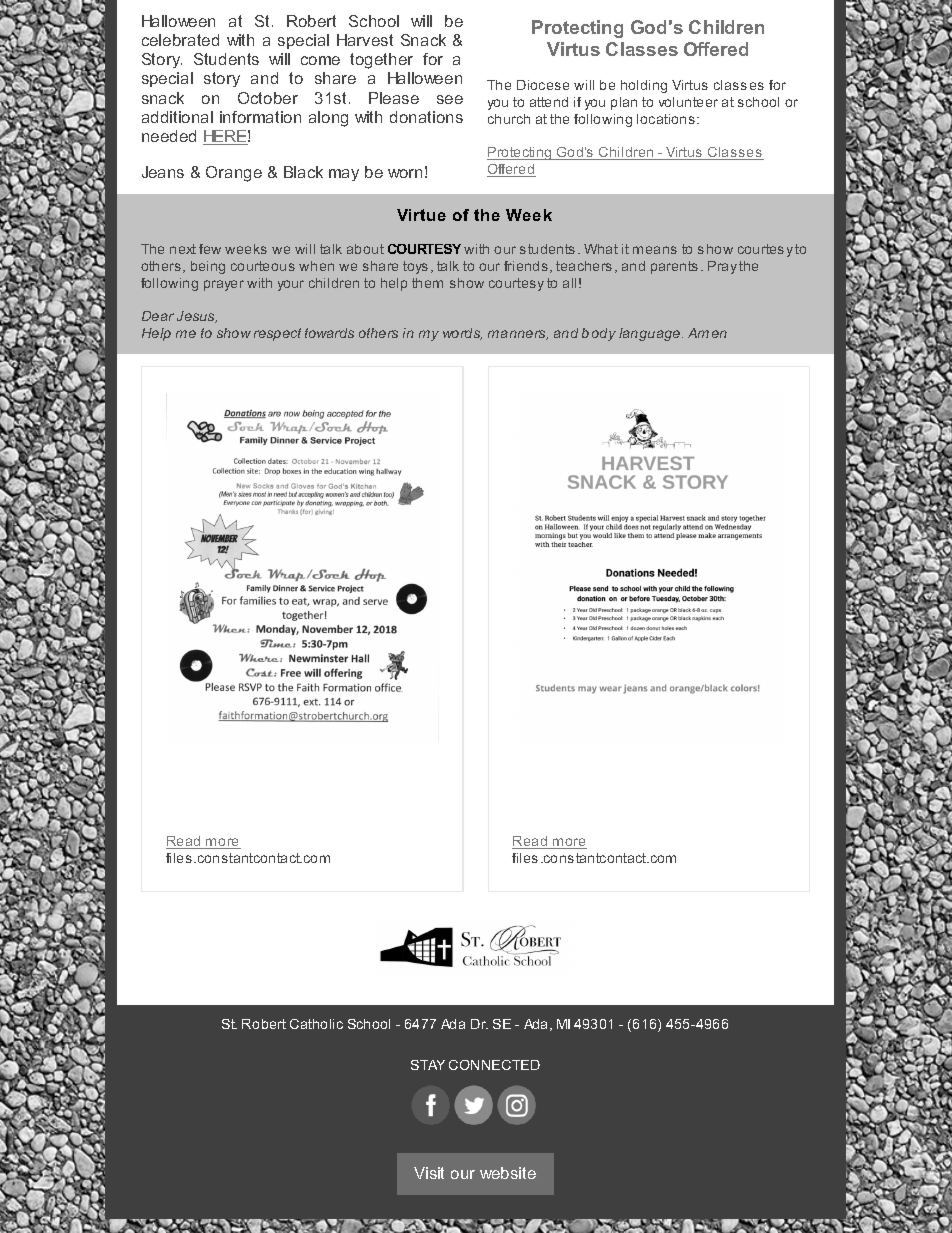 This screenshot has height=1233, width=952. What do you see at coordinates (462, 334) in the screenshot?
I see `words` at bounding box center [462, 334].
